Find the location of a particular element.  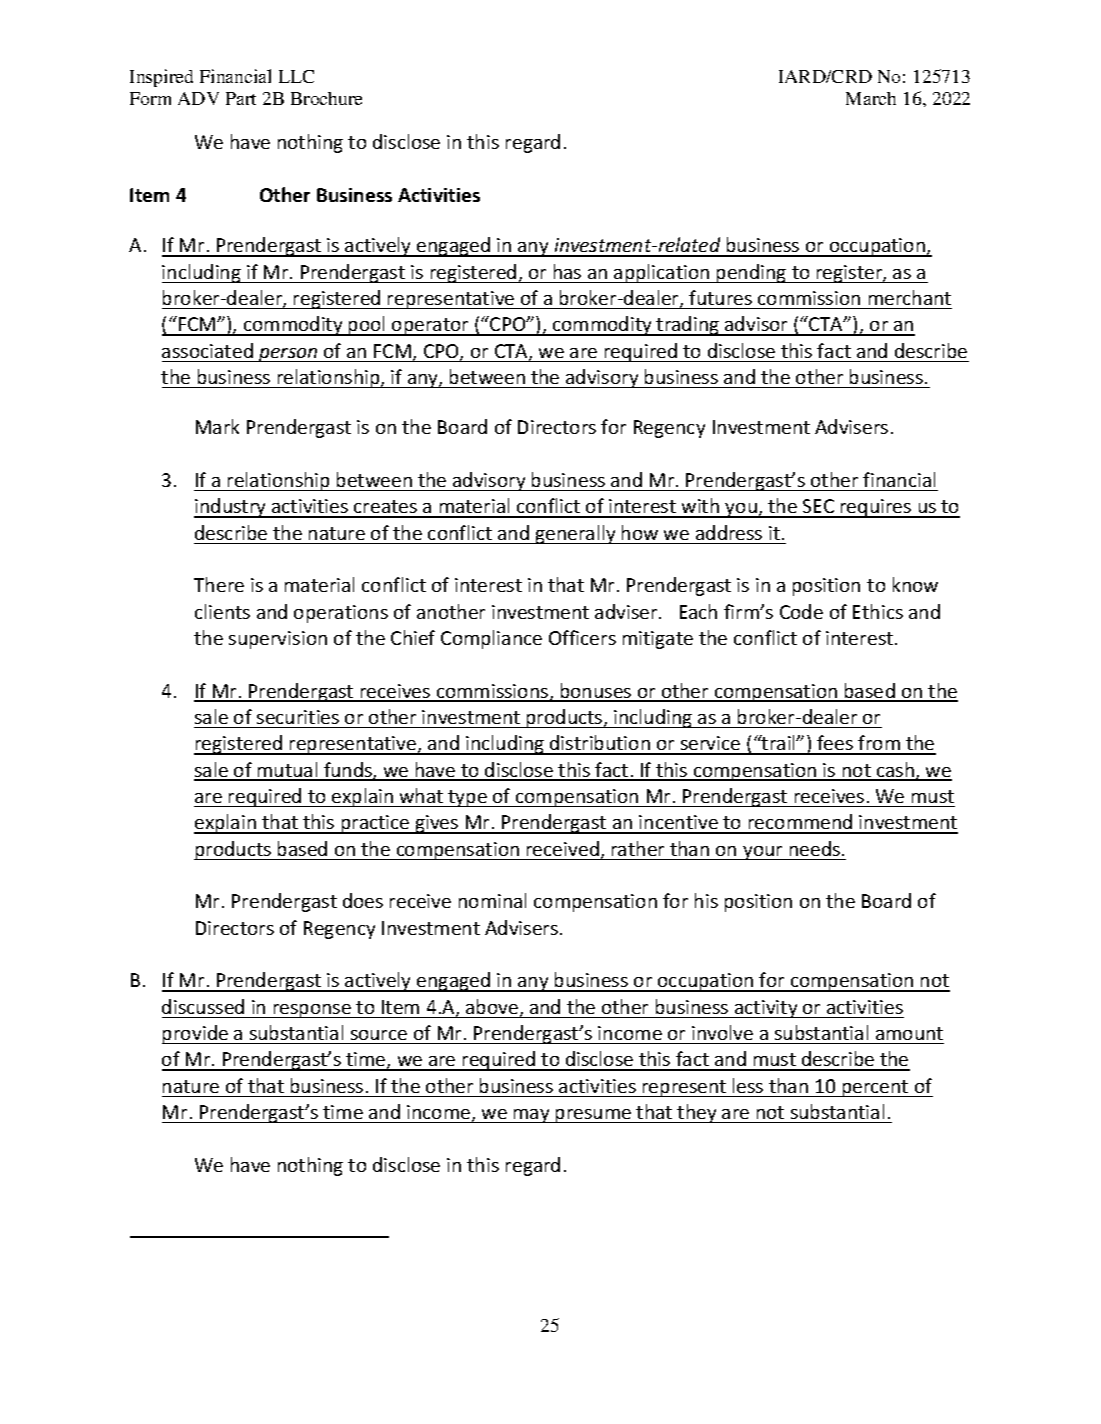

associated is located at coordinates (207, 350).
